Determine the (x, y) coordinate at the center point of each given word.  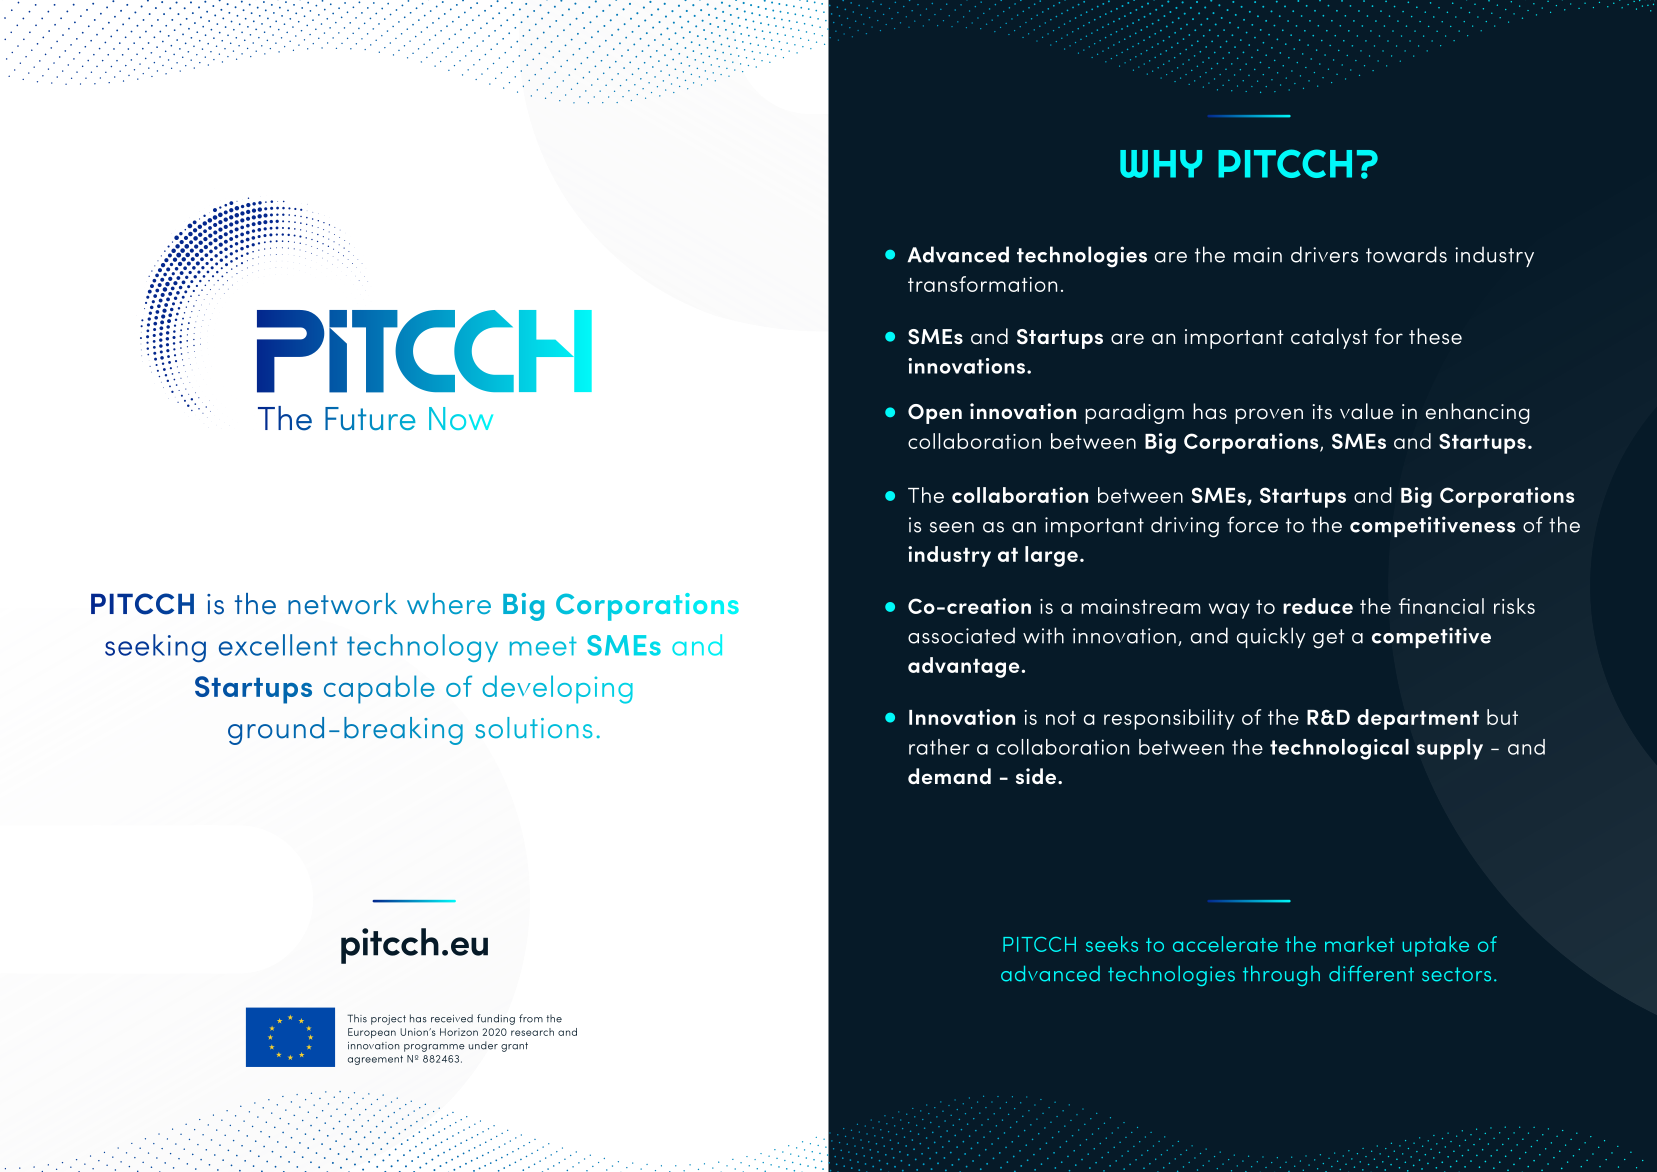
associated (961, 635)
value (1366, 411)
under (483, 1045)
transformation (982, 284)
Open (935, 414)
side (1037, 776)
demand (949, 776)
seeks (1112, 944)
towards (1406, 254)
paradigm (1134, 413)
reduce (1318, 606)
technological (1339, 749)
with (1043, 635)
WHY (1161, 164)
